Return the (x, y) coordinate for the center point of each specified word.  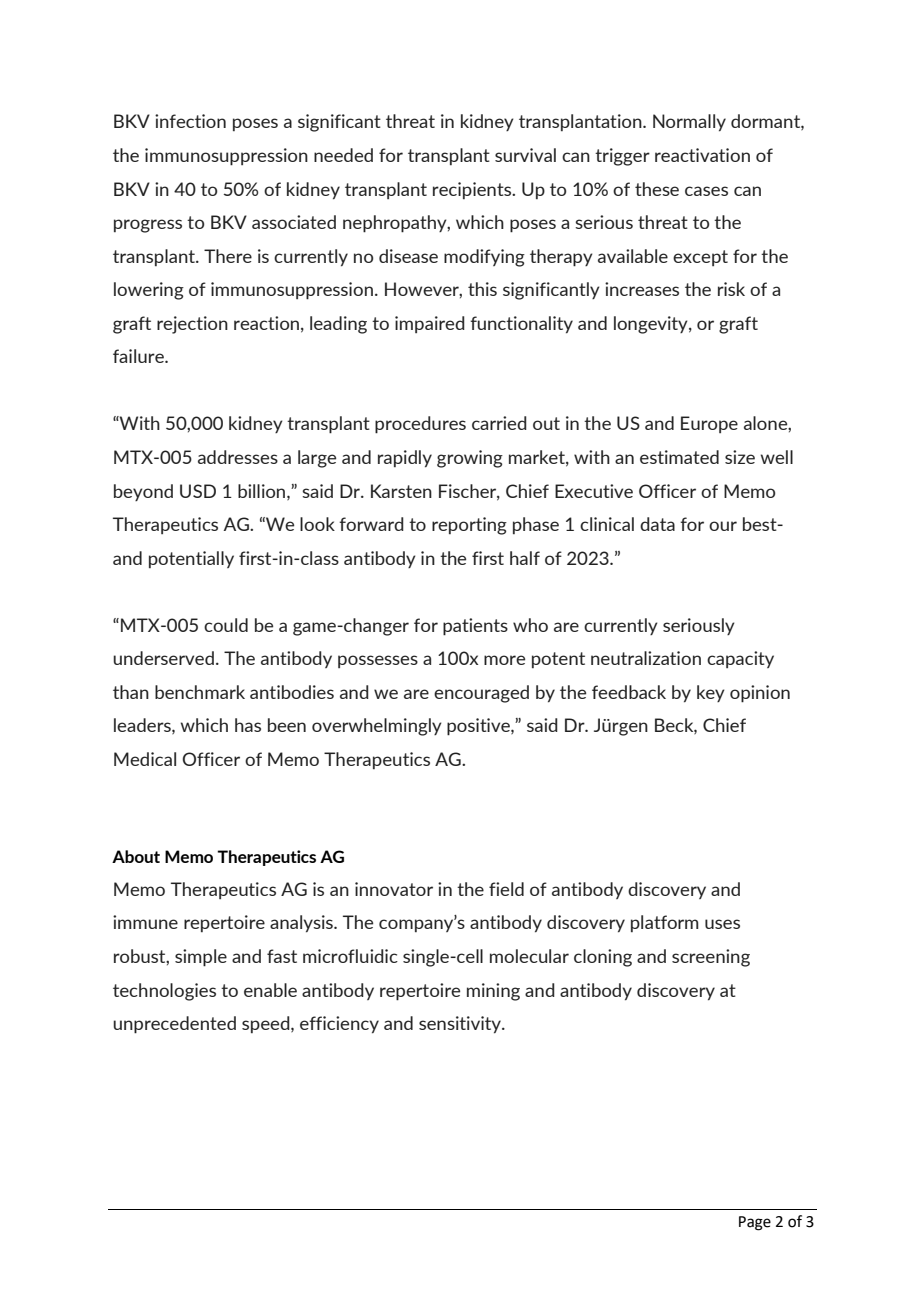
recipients (473, 190)
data (657, 524)
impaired (430, 324)
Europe (709, 424)
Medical (145, 759)
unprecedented (174, 1025)
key (711, 693)
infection (190, 121)
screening (711, 958)
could (226, 625)
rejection (192, 325)
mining (493, 992)
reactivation (702, 155)
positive (479, 727)
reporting (469, 526)
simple (201, 958)
